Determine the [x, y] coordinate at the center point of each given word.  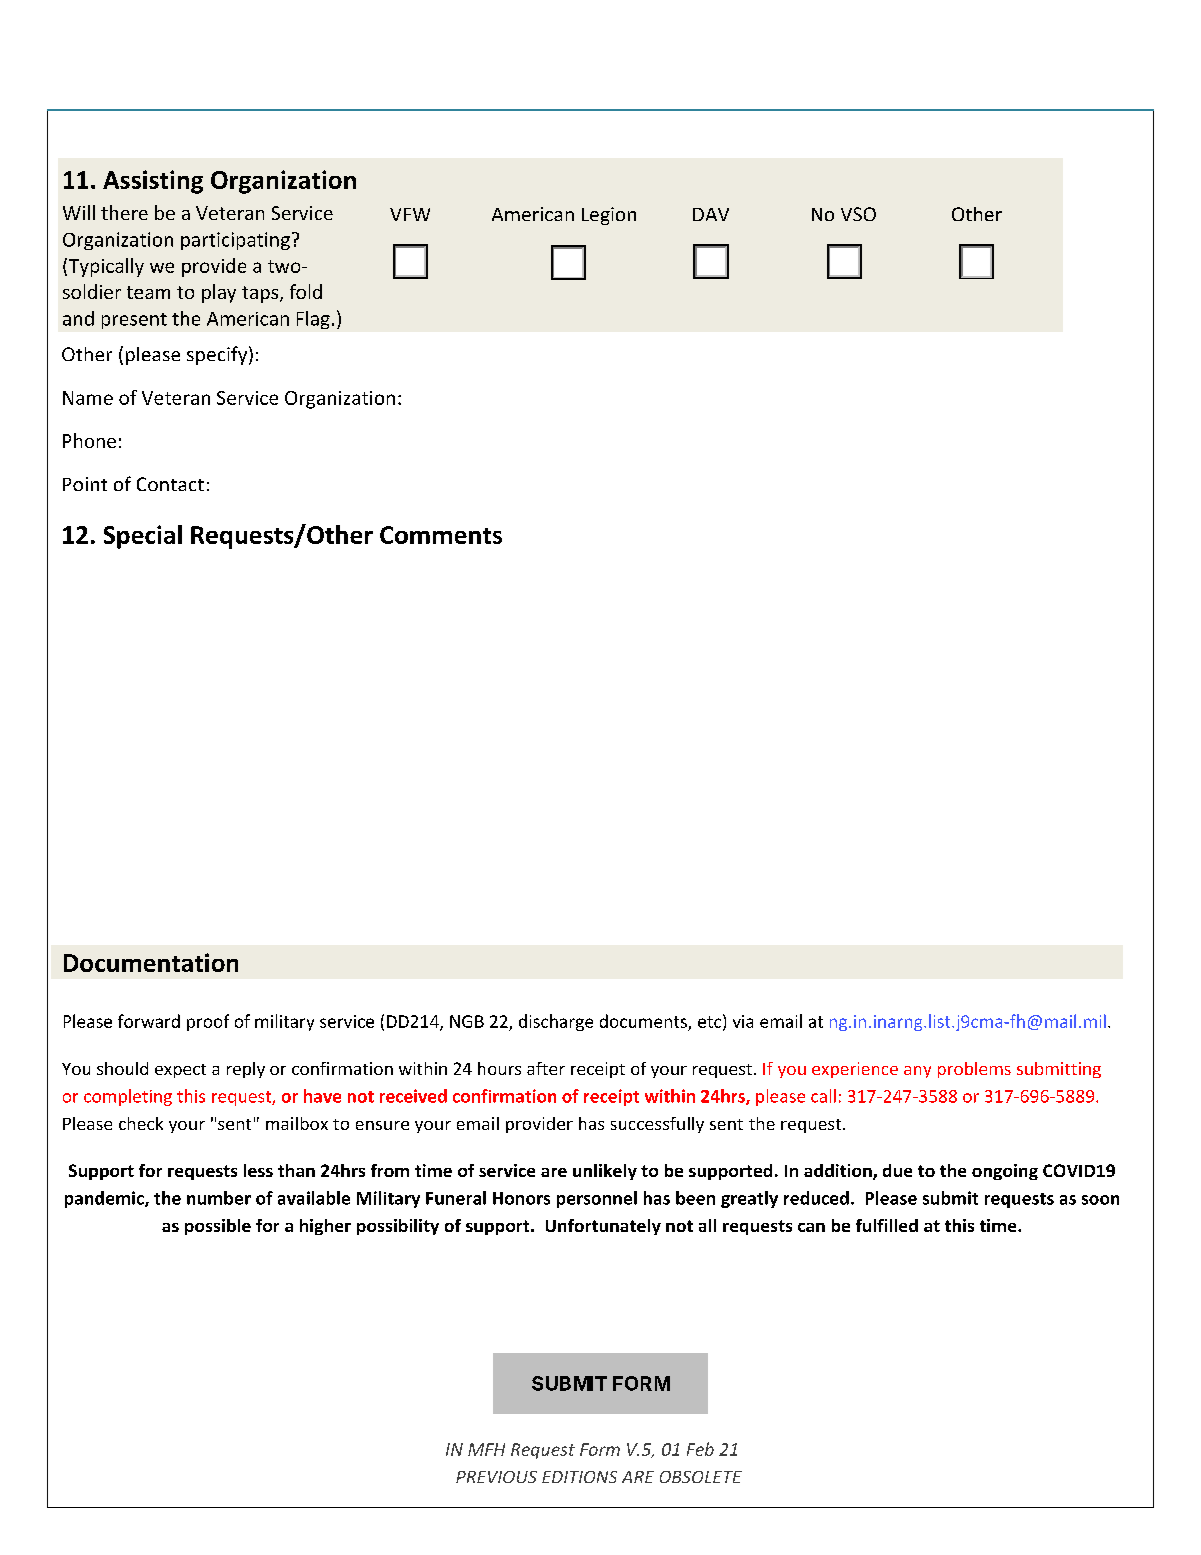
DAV [711, 214]
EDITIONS [579, 1477]
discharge [556, 1022]
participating [235, 241]
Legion [609, 216]
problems [974, 1070]
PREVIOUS [496, 1477]
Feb [700, 1449]
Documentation [151, 962]
